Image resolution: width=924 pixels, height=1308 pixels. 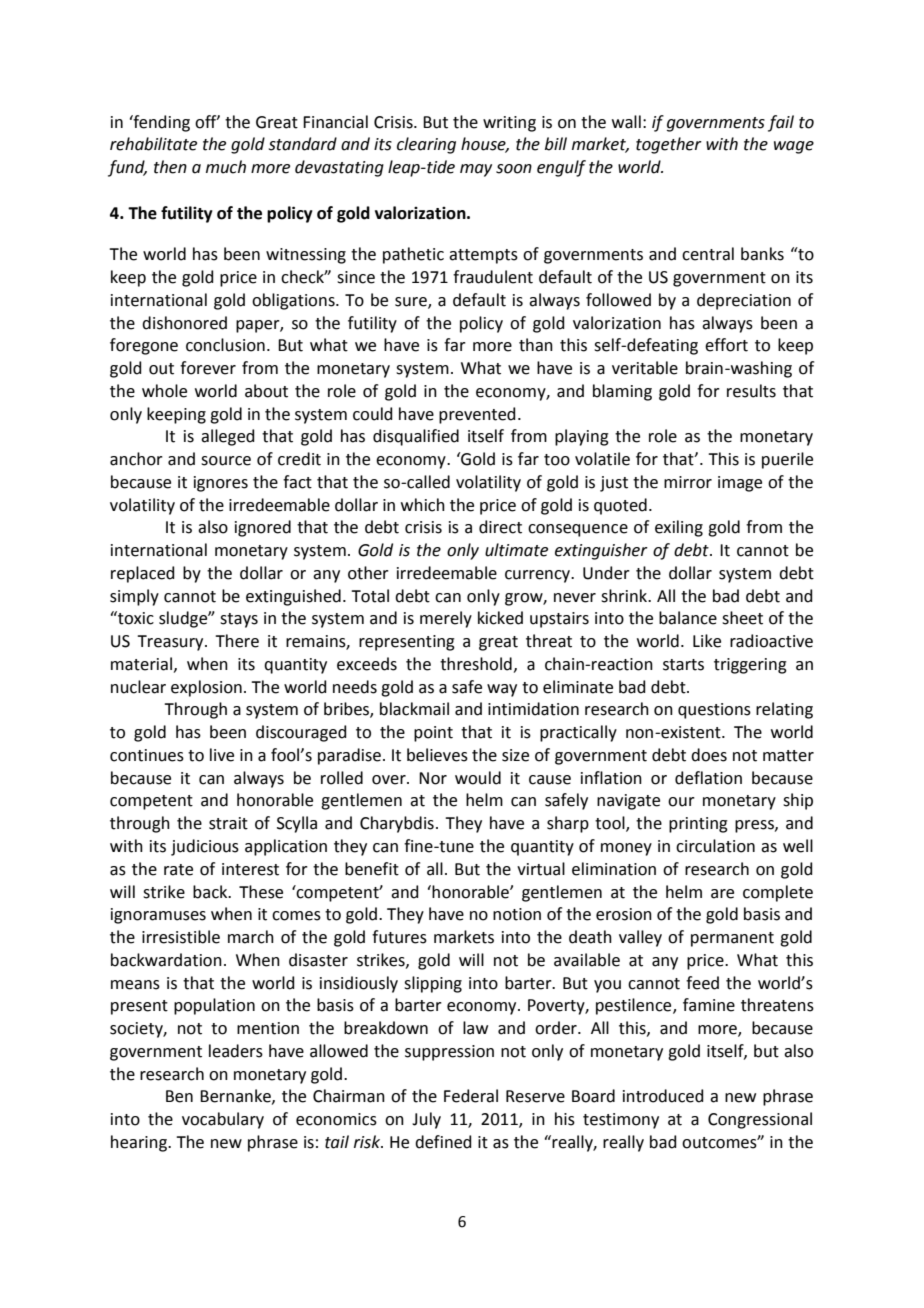 What do you see at coordinates (423, 505) in the screenshot?
I see `which` at bounding box center [423, 505].
